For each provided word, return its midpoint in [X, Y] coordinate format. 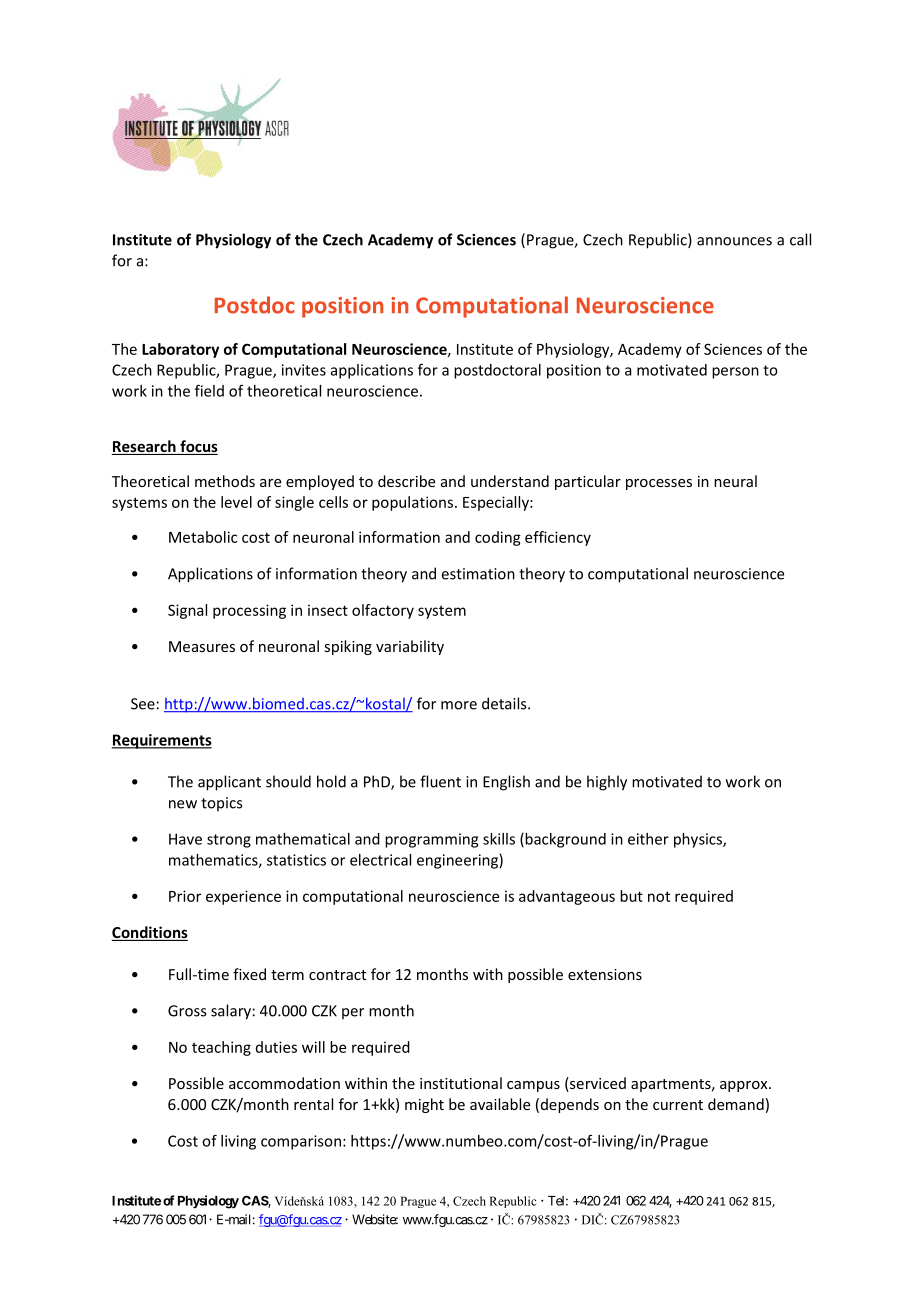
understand [510, 481]
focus [198, 447]
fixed [249, 974]
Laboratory [180, 350]
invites [304, 370]
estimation [478, 574]
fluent [440, 781]
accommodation [284, 1083]
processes [659, 484]
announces [734, 241]
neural [735, 481]
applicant [229, 783]
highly [607, 783]
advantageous [567, 897]
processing [249, 611]
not [659, 896]
